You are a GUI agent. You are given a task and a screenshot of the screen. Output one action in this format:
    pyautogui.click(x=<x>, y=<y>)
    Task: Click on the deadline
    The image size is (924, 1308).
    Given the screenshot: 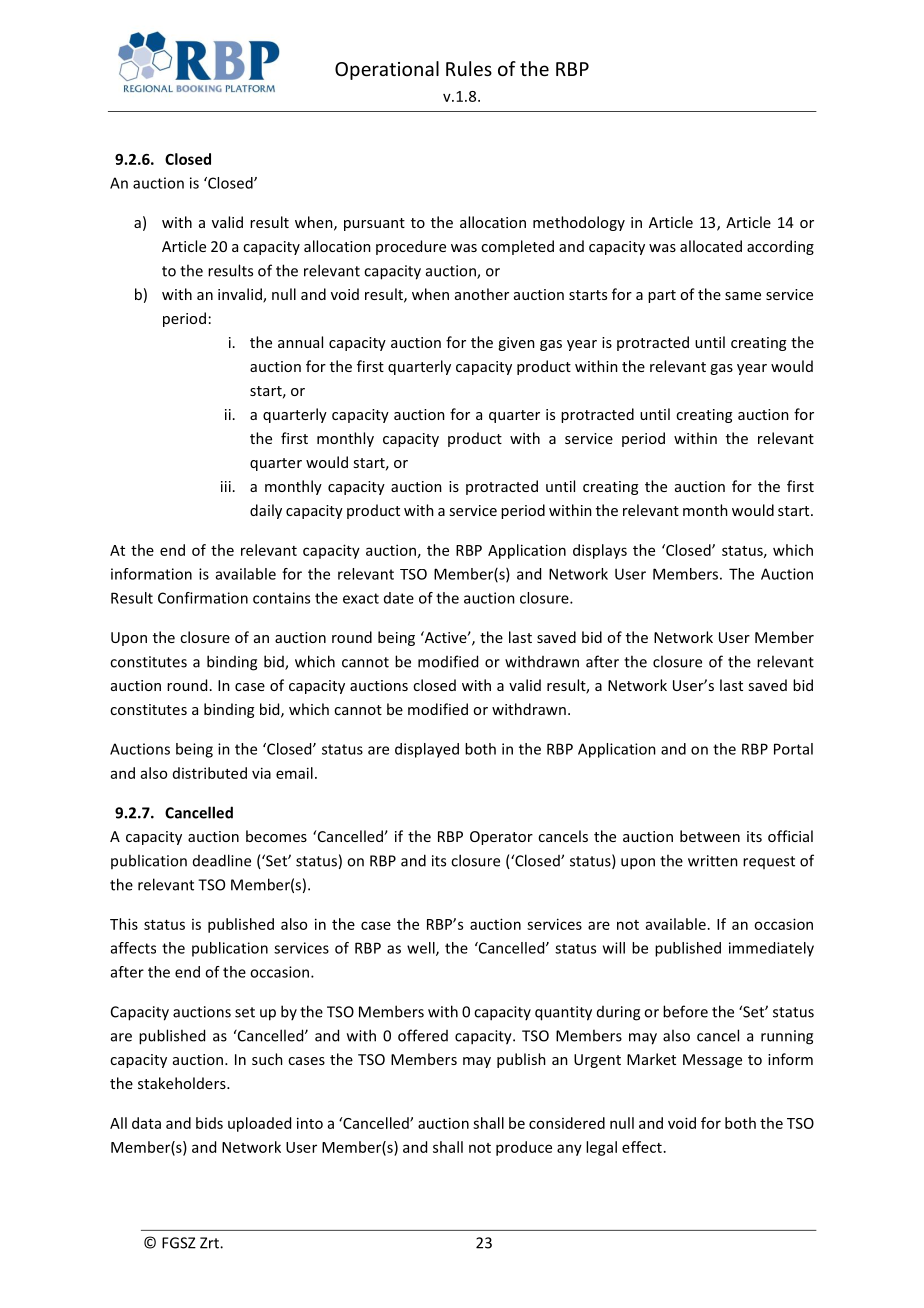 What is the action you would take?
    pyautogui.click(x=222, y=860)
